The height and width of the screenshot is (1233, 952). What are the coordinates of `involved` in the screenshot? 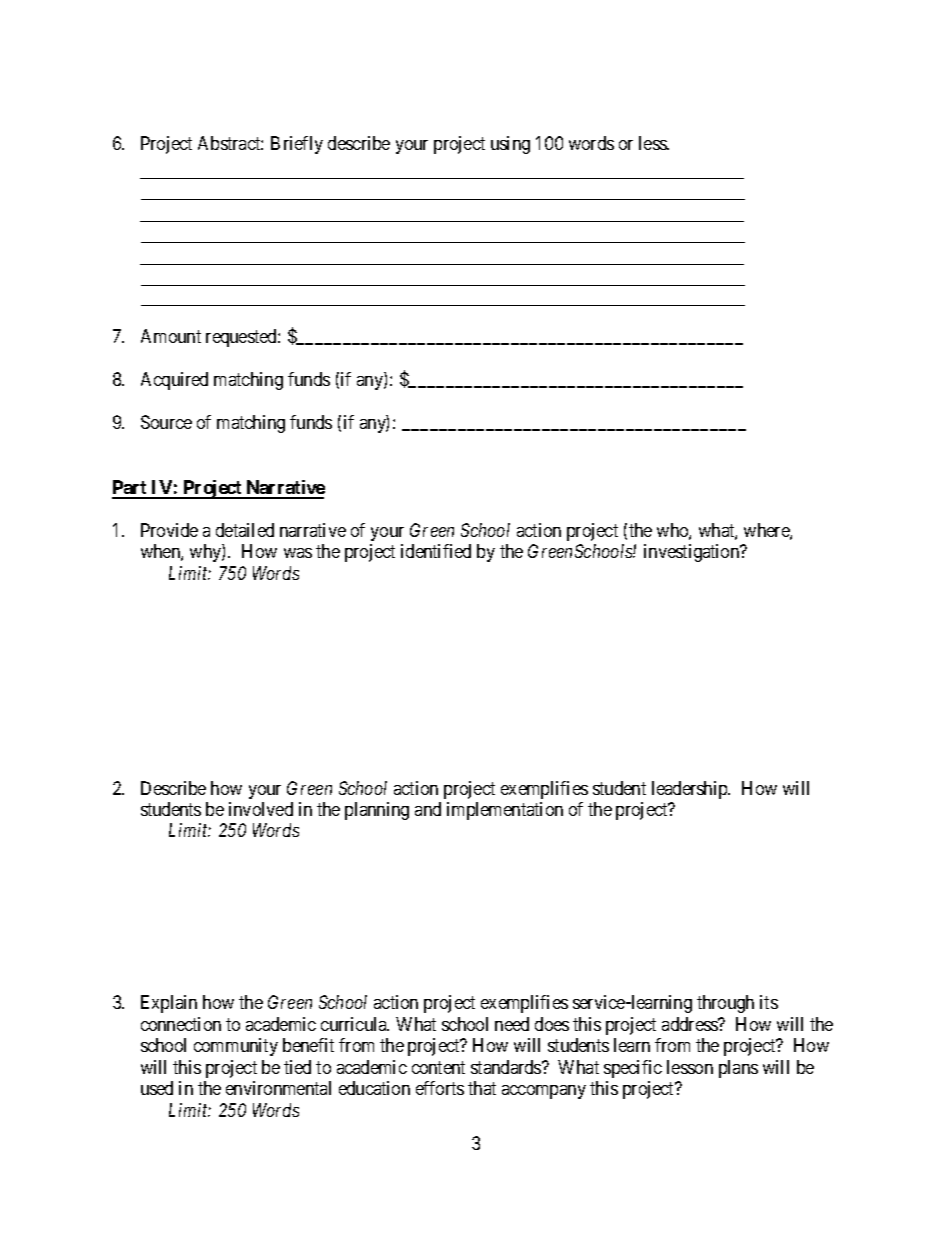 It's located at (261, 809).
